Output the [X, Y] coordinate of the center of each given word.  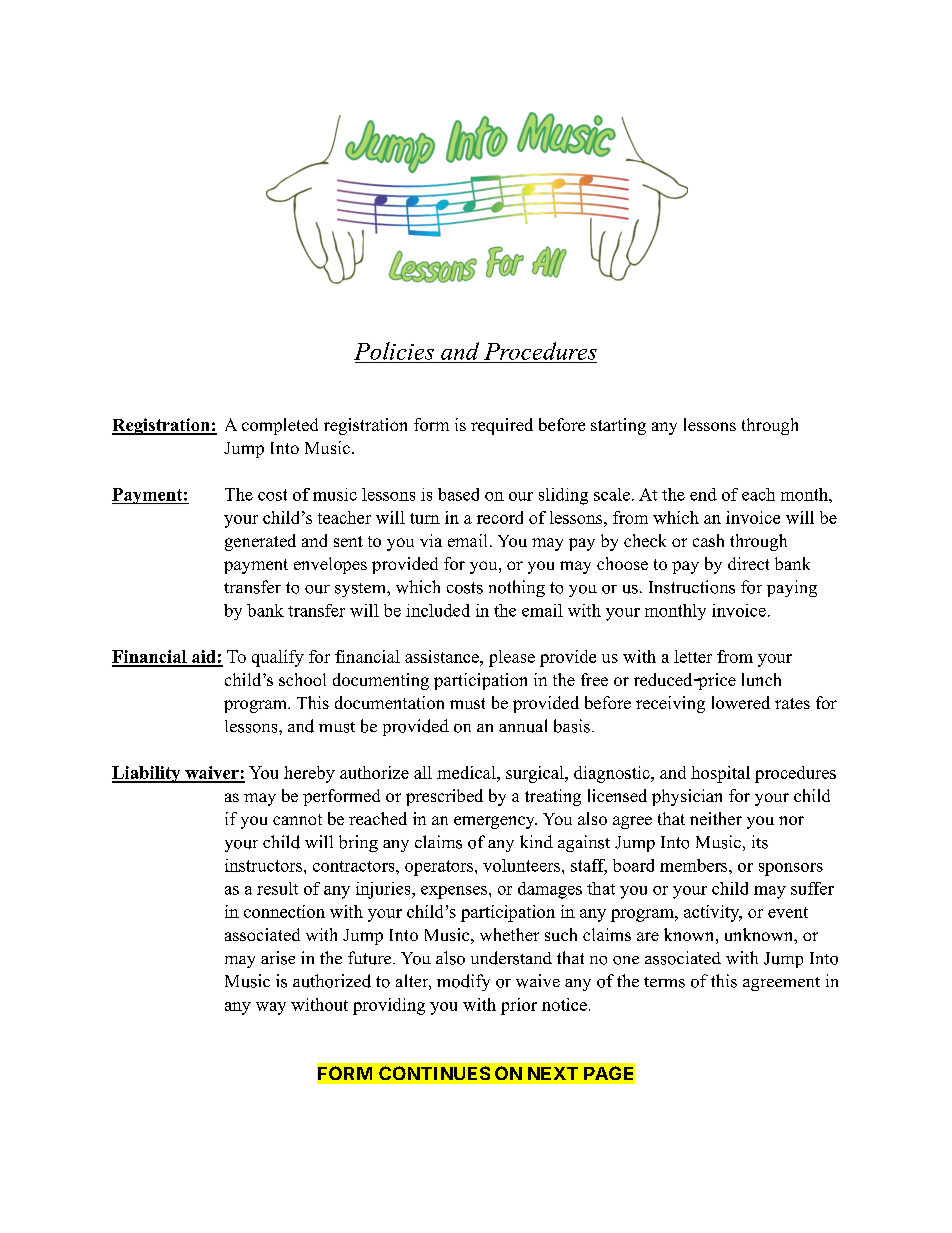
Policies [394, 351]
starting [618, 426]
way [271, 1008]
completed [280, 426]
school [302, 679]
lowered [741, 702]
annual [523, 726]
